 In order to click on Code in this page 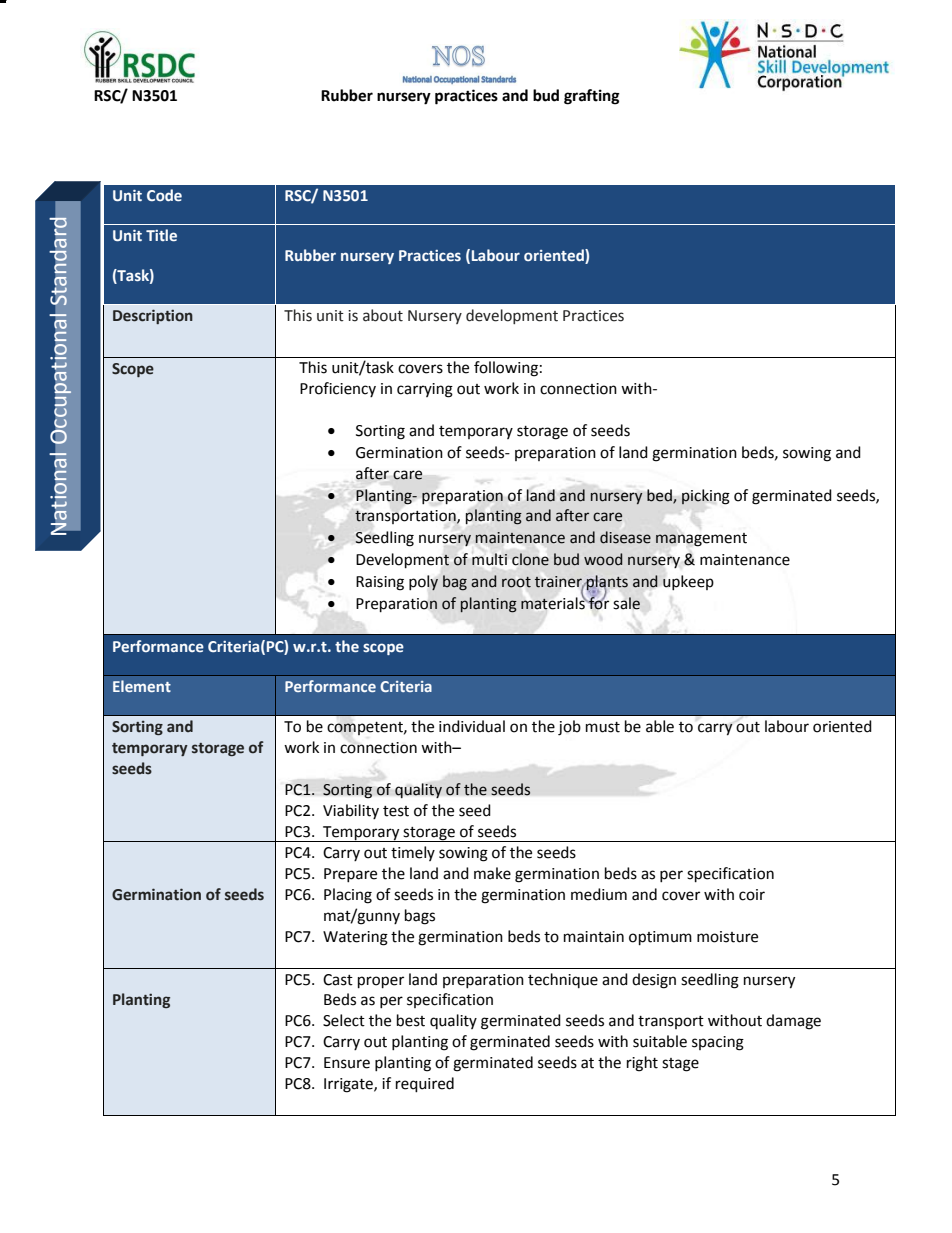, I will do `click(164, 195)`.
